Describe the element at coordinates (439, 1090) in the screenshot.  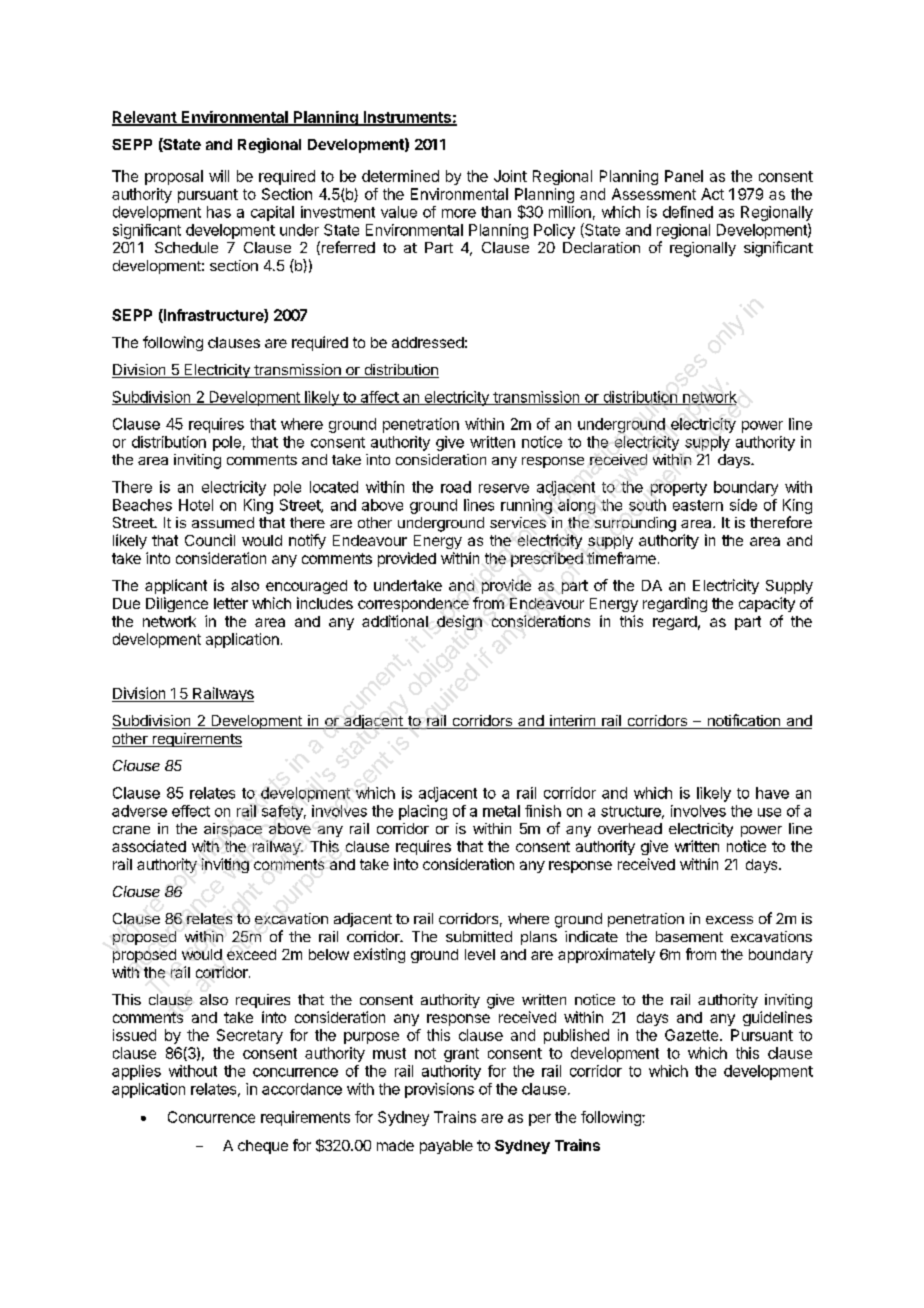
I see `provisions` at that location.
